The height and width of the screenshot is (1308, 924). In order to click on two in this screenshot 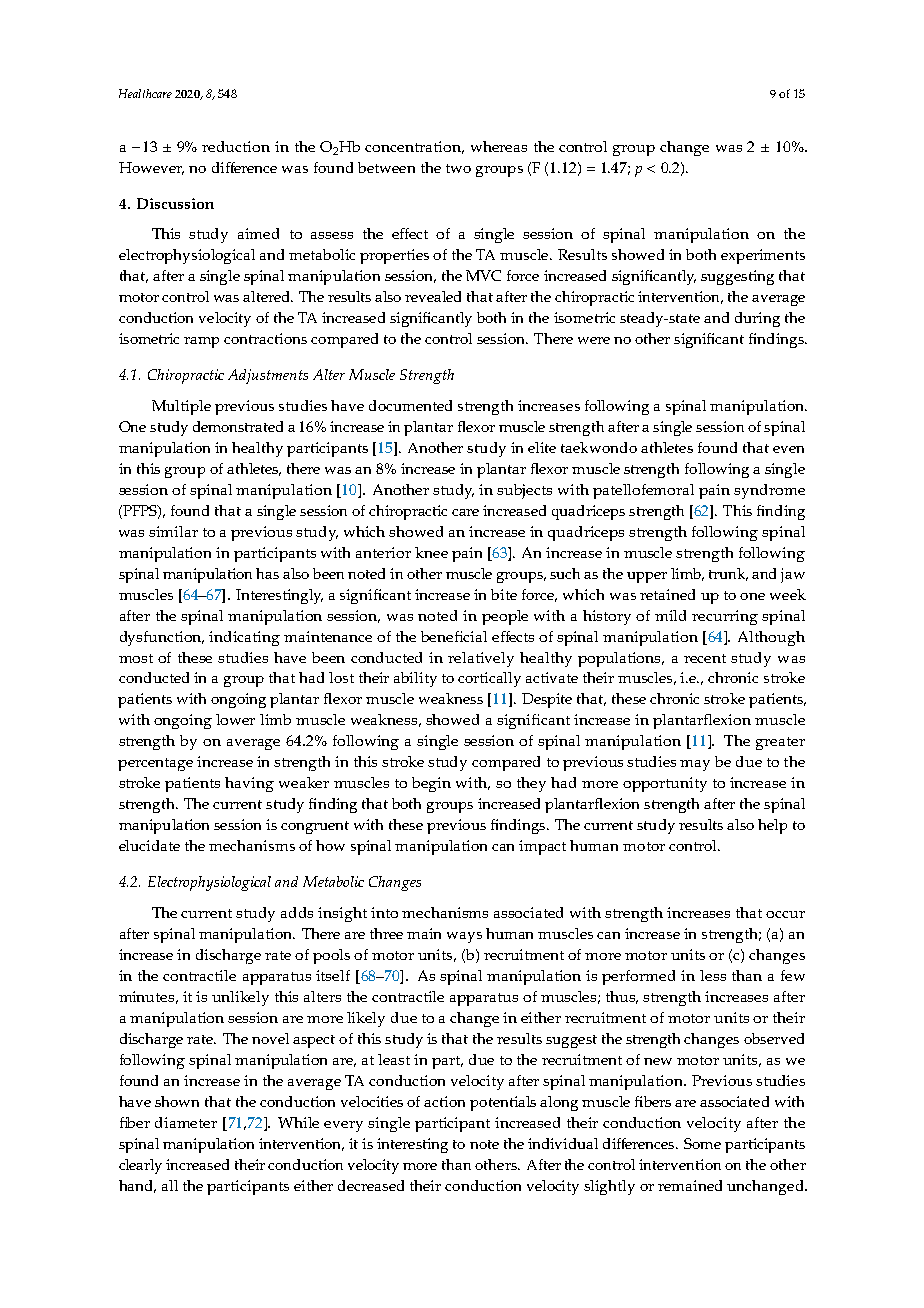, I will do `click(458, 168)`.
